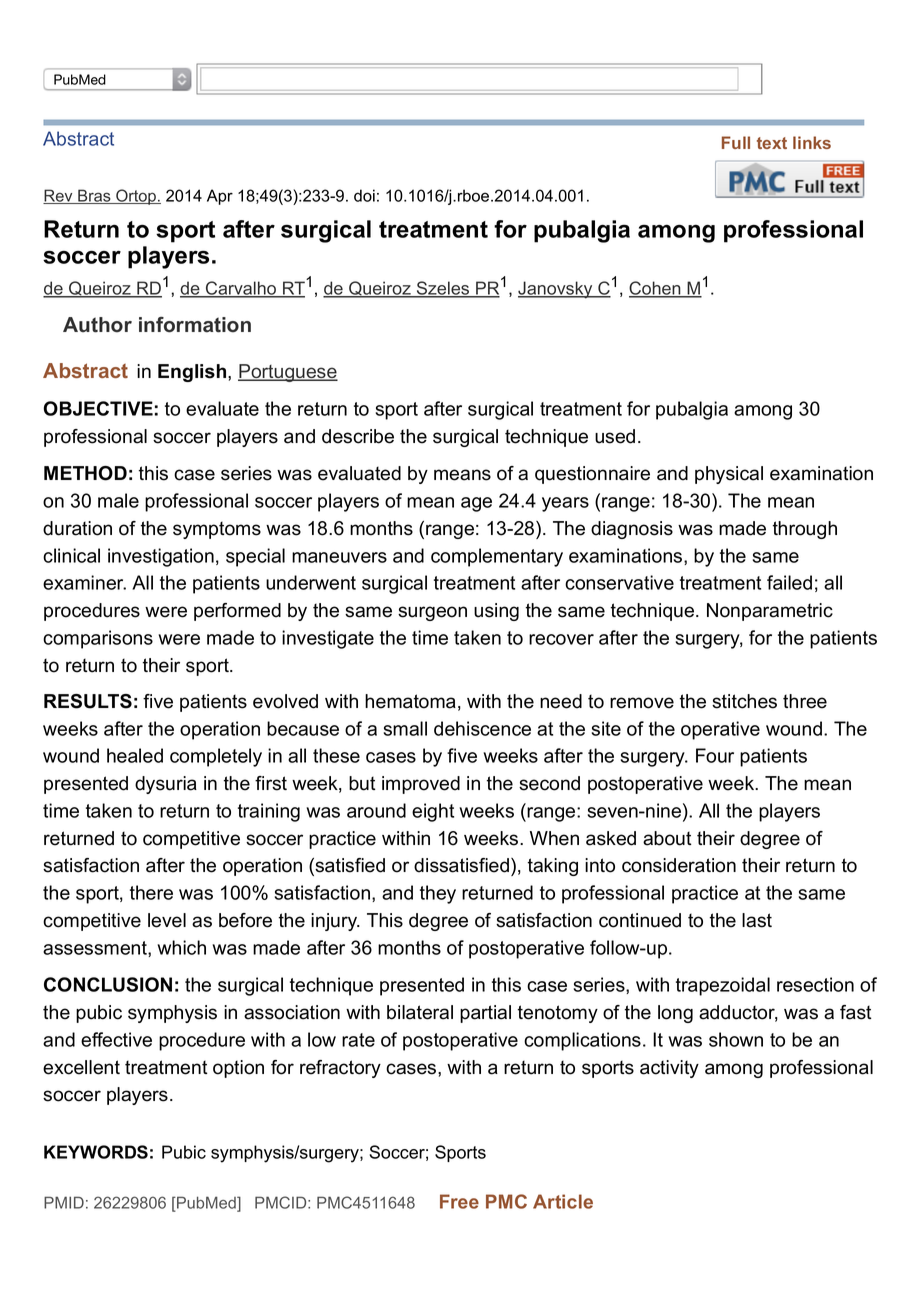 The image size is (924, 1307). I want to click on stitches, so click(744, 701).
